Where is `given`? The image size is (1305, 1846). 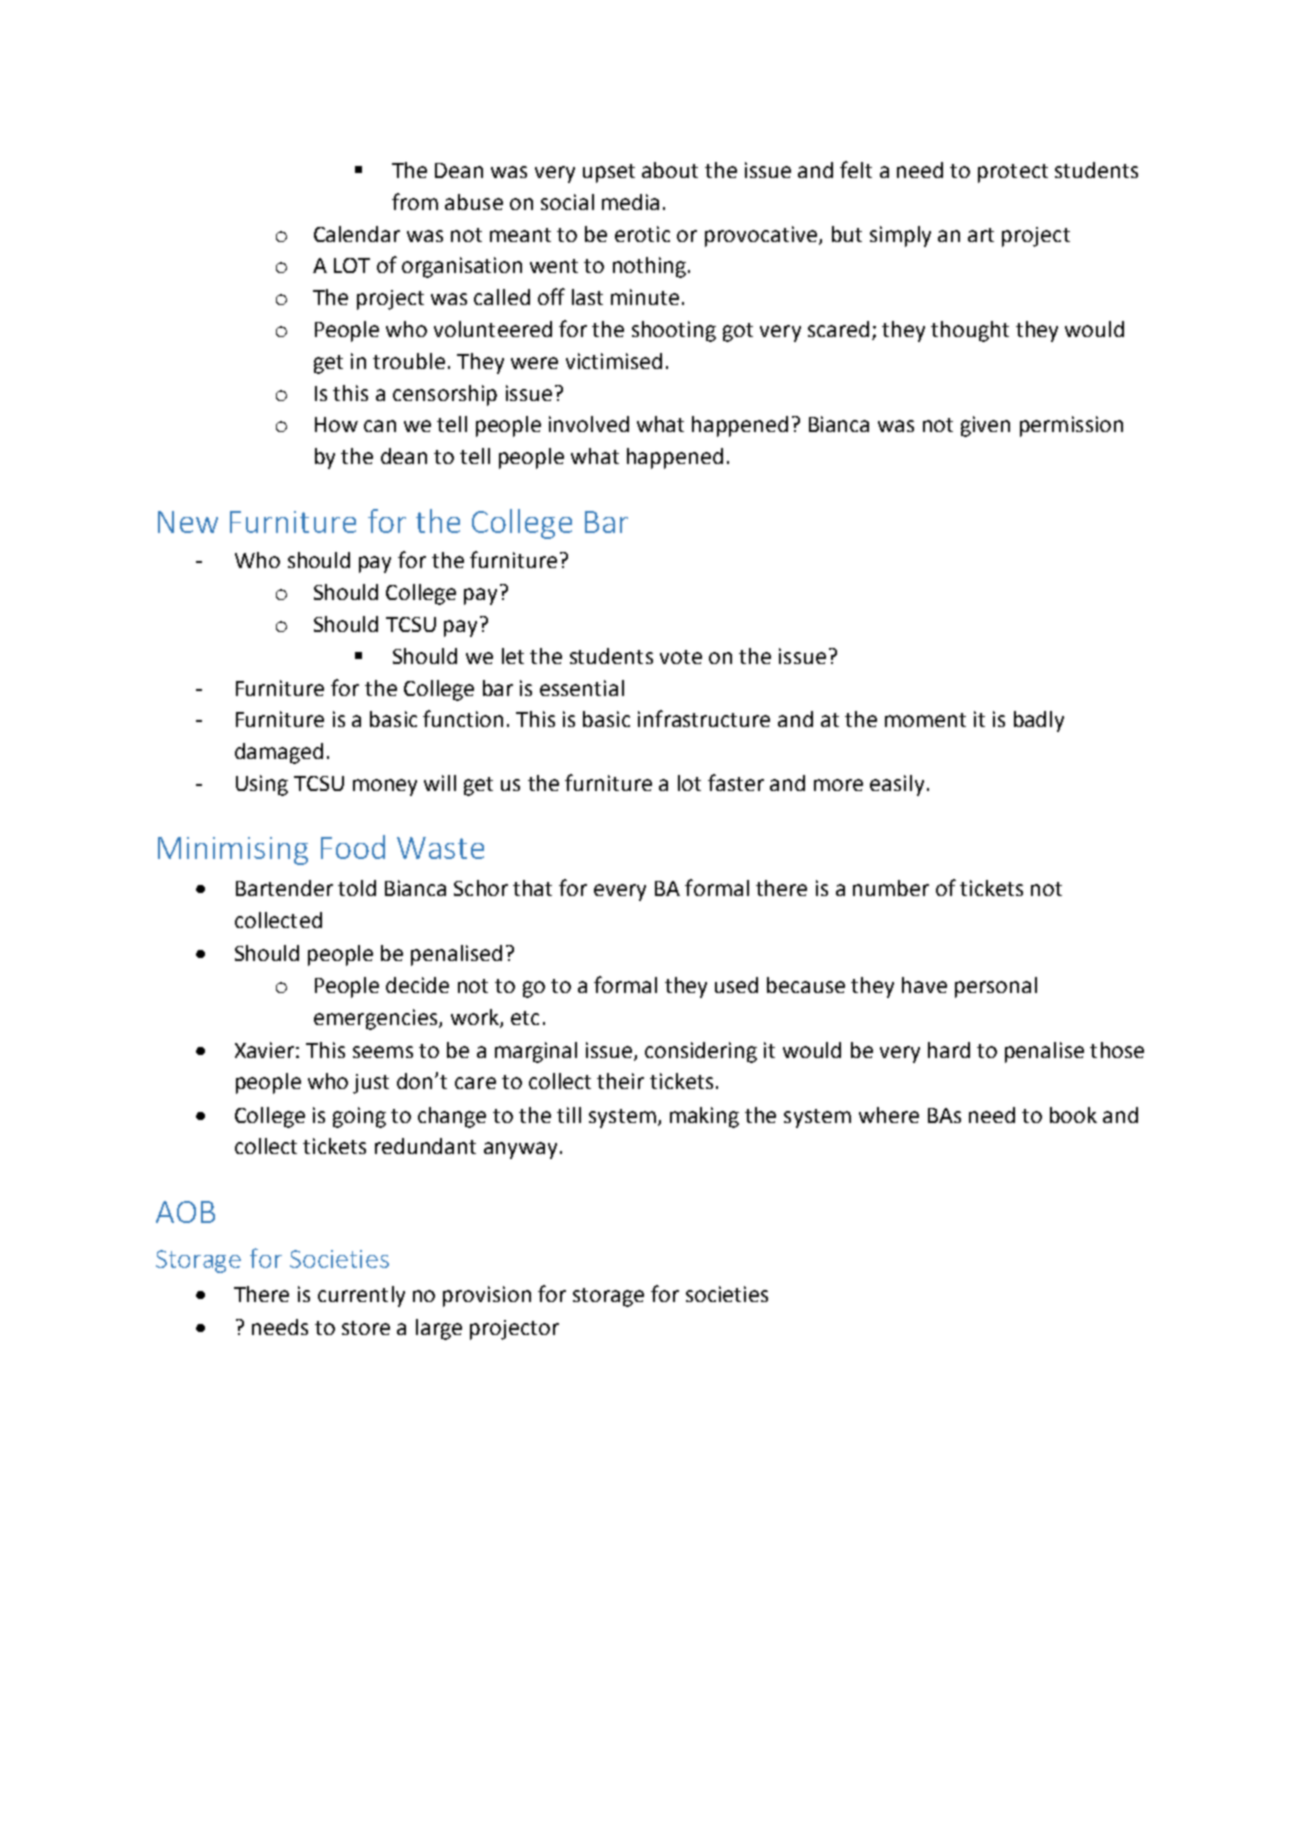 given is located at coordinates (985, 426).
